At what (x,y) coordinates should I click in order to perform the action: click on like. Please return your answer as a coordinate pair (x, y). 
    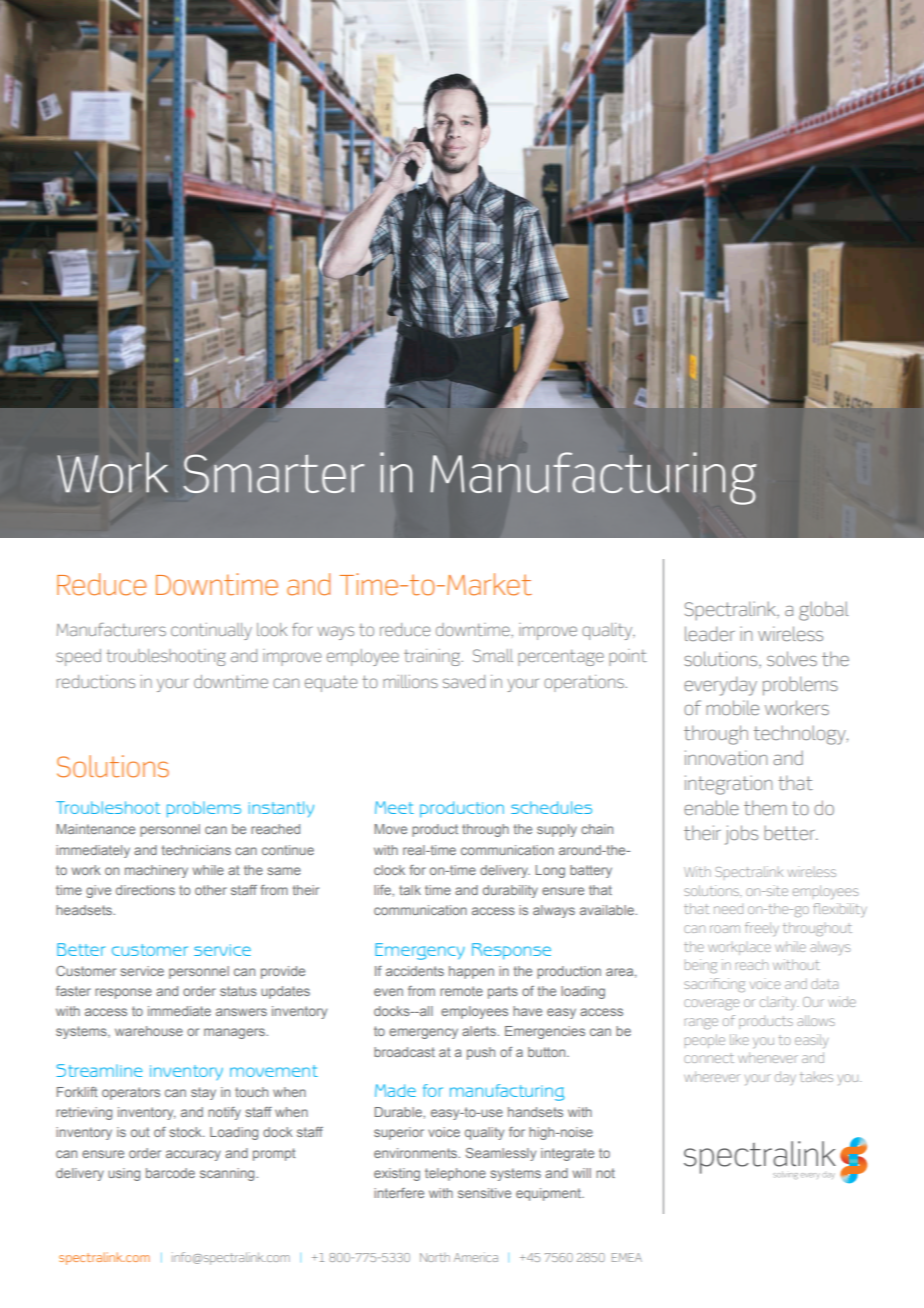
    Looking at the image, I should click on (739, 1039).
